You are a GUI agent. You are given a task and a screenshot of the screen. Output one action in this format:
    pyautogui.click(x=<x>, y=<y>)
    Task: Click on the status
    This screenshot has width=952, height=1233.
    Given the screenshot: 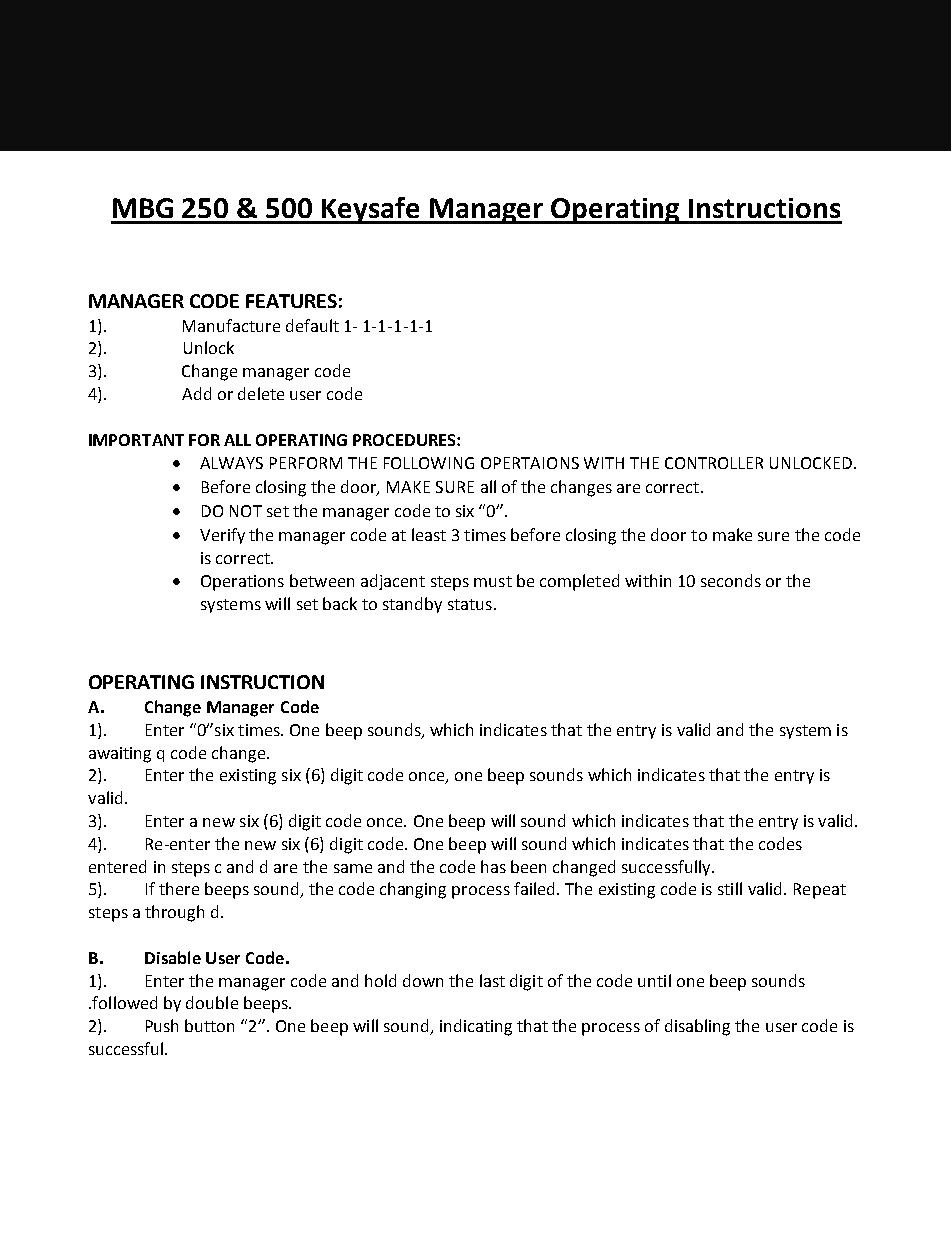 What is the action you would take?
    pyautogui.click(x=470, y=604)
